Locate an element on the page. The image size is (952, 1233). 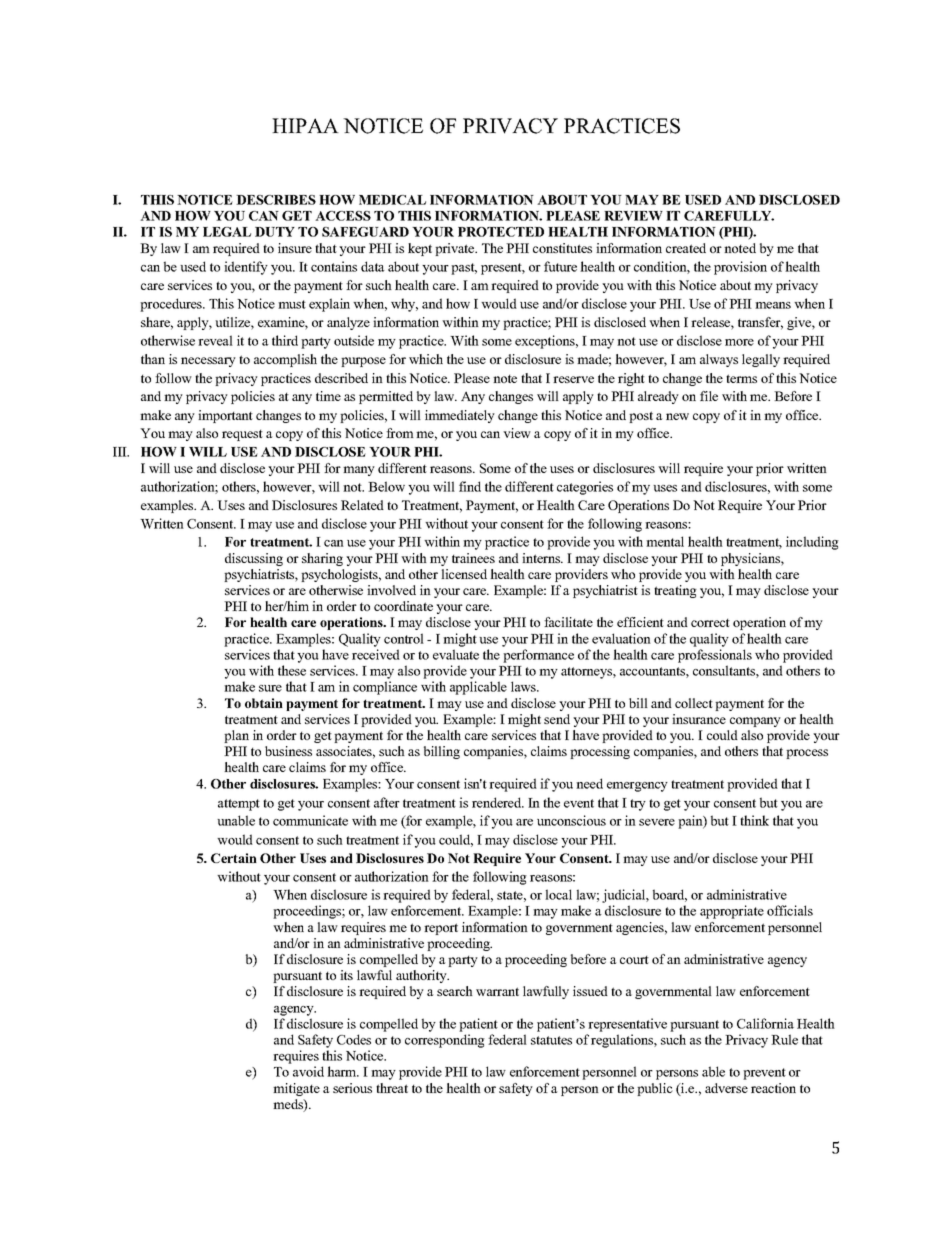
correct is located at coordinates (710, 623).
